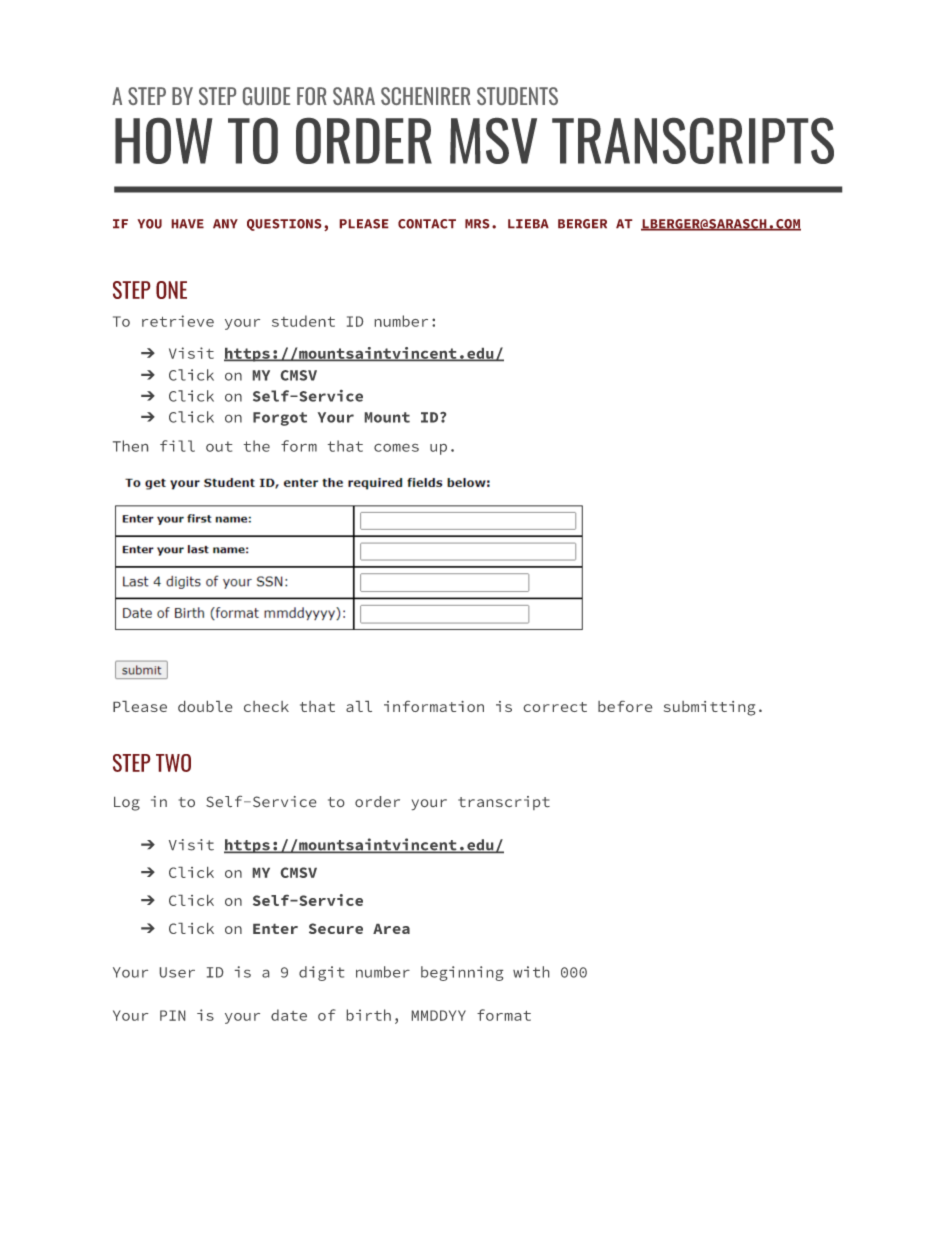 This screenshot has height=1233, width=952. I want to click on fill, so click(177, 446).
